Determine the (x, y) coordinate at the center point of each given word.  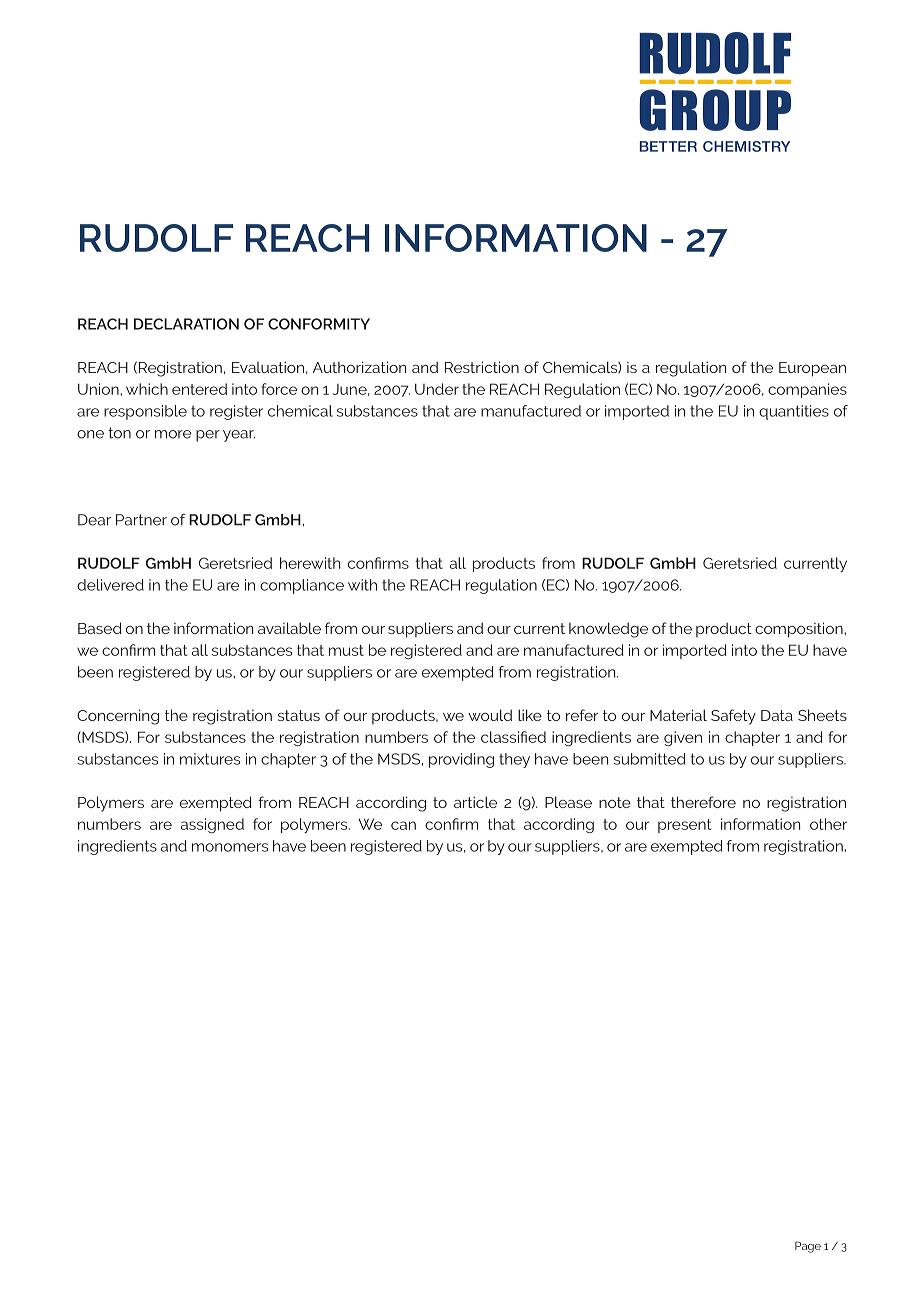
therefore (703, 802)
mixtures (210, 759)
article (475, 802)
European (812, 369)
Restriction (482, 367)
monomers (230, 847)
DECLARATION (186, 324)
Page (808, 1247)
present (685, 826)
